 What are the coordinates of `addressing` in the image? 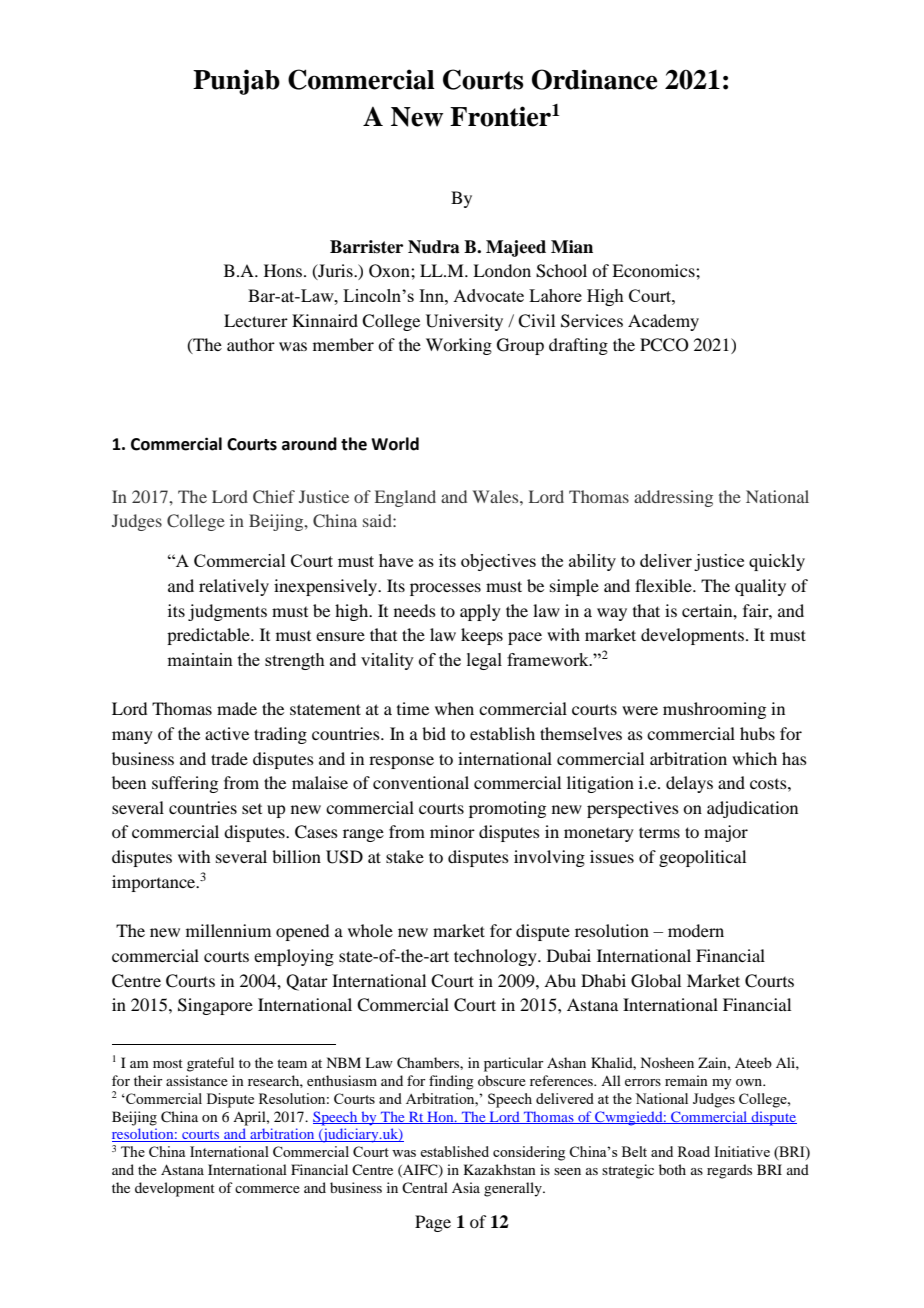 It's located at (673, 498).
